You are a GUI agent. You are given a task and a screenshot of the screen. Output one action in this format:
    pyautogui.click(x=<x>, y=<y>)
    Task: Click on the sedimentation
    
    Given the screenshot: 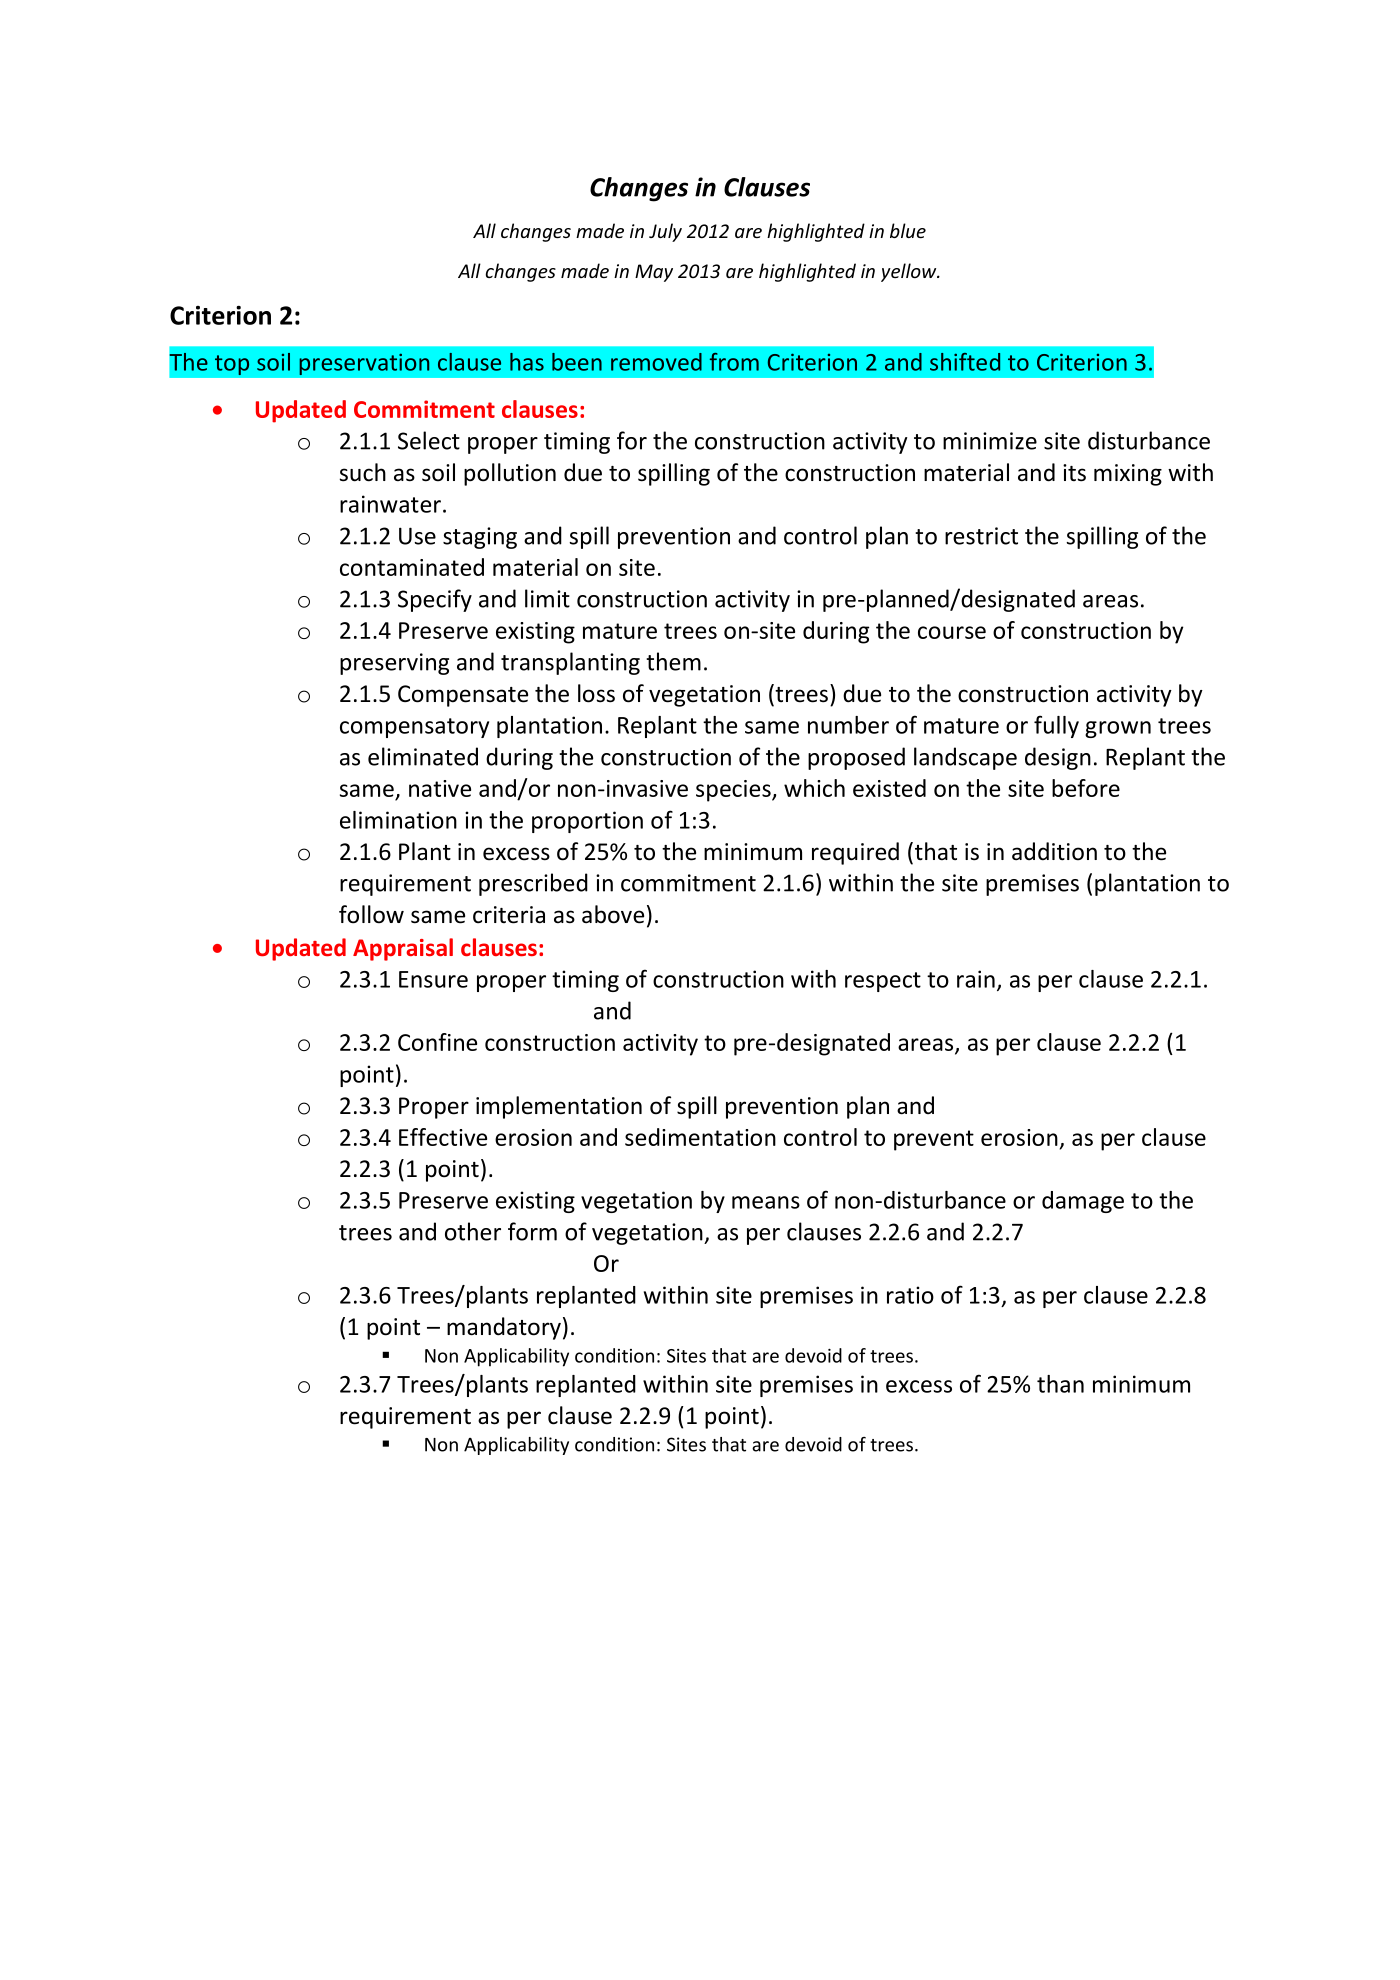 What is the action you would take?
    pyautogui.click(x=700, y=1137)
